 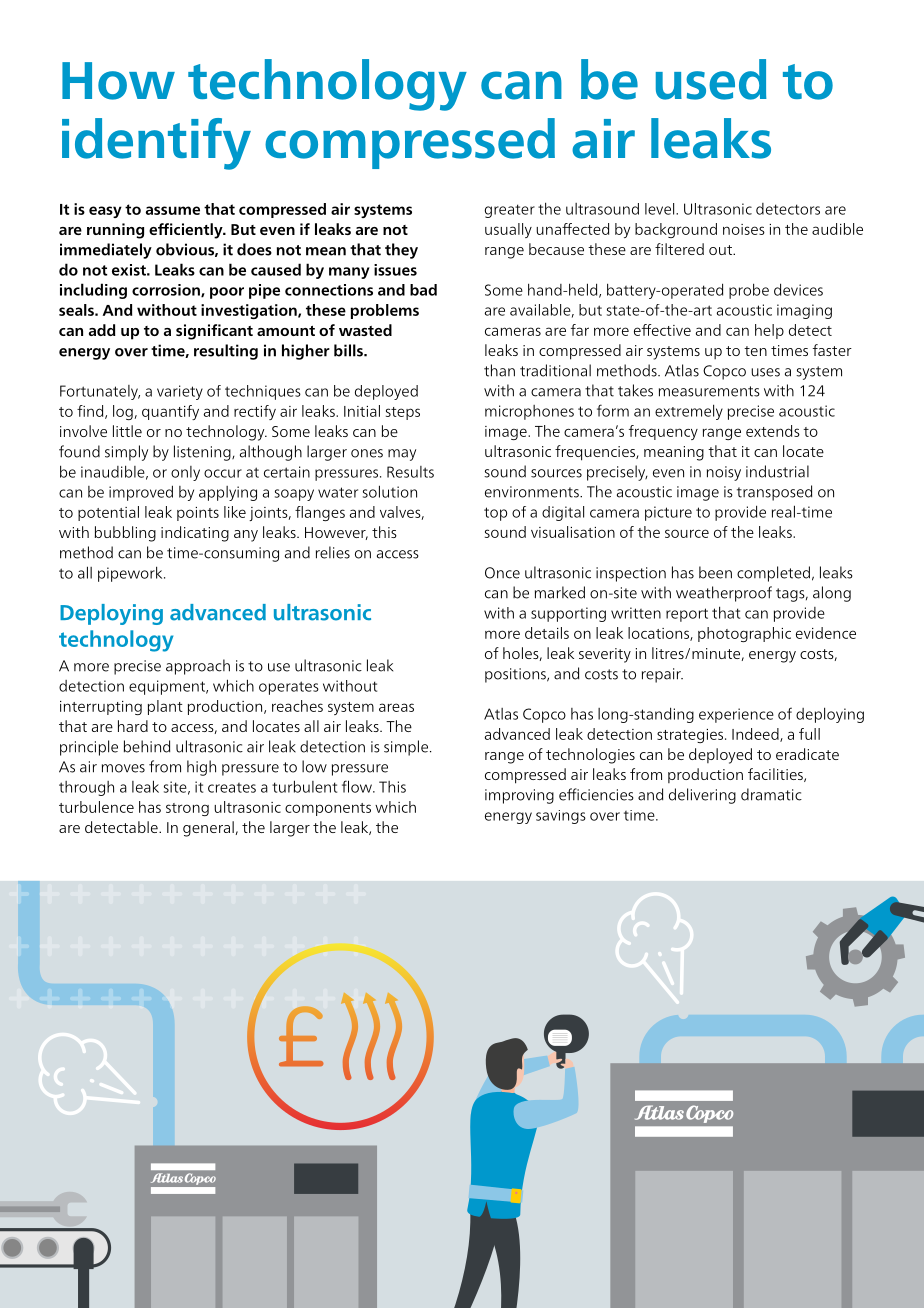 What do you see at coordinates (156, 144) in the image?
I see `identify` at bounding box center [156, 144].
